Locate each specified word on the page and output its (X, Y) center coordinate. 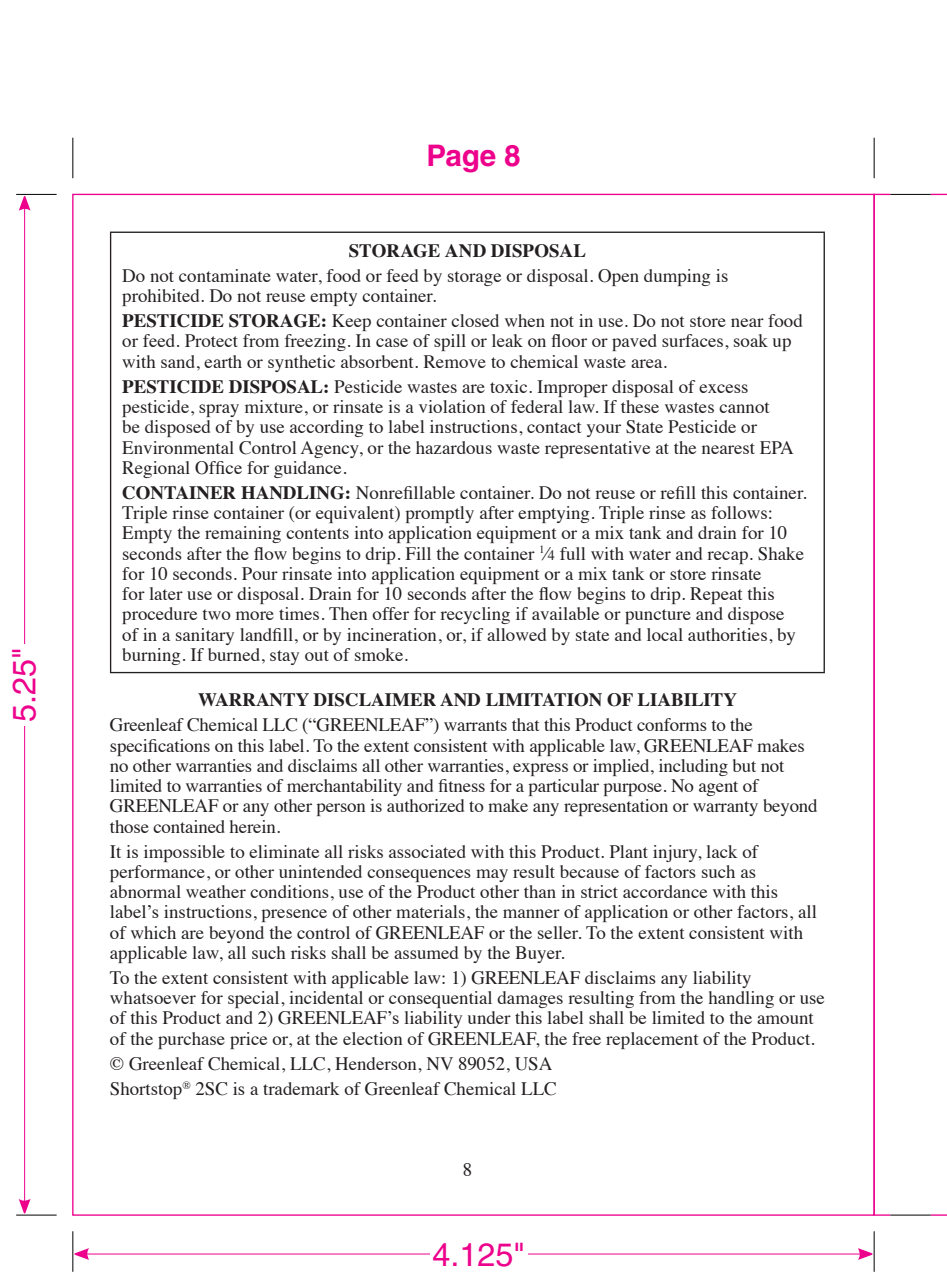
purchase (191, 1040)
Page (462, 159)
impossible (184, 853)
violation (452, 406)
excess (723, 388)
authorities (727, 634)
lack (721, 851)
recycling (475, 615)
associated (427, 851)
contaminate (225, 275)
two (216, 614)
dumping (677, 277)
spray (219, 410)
